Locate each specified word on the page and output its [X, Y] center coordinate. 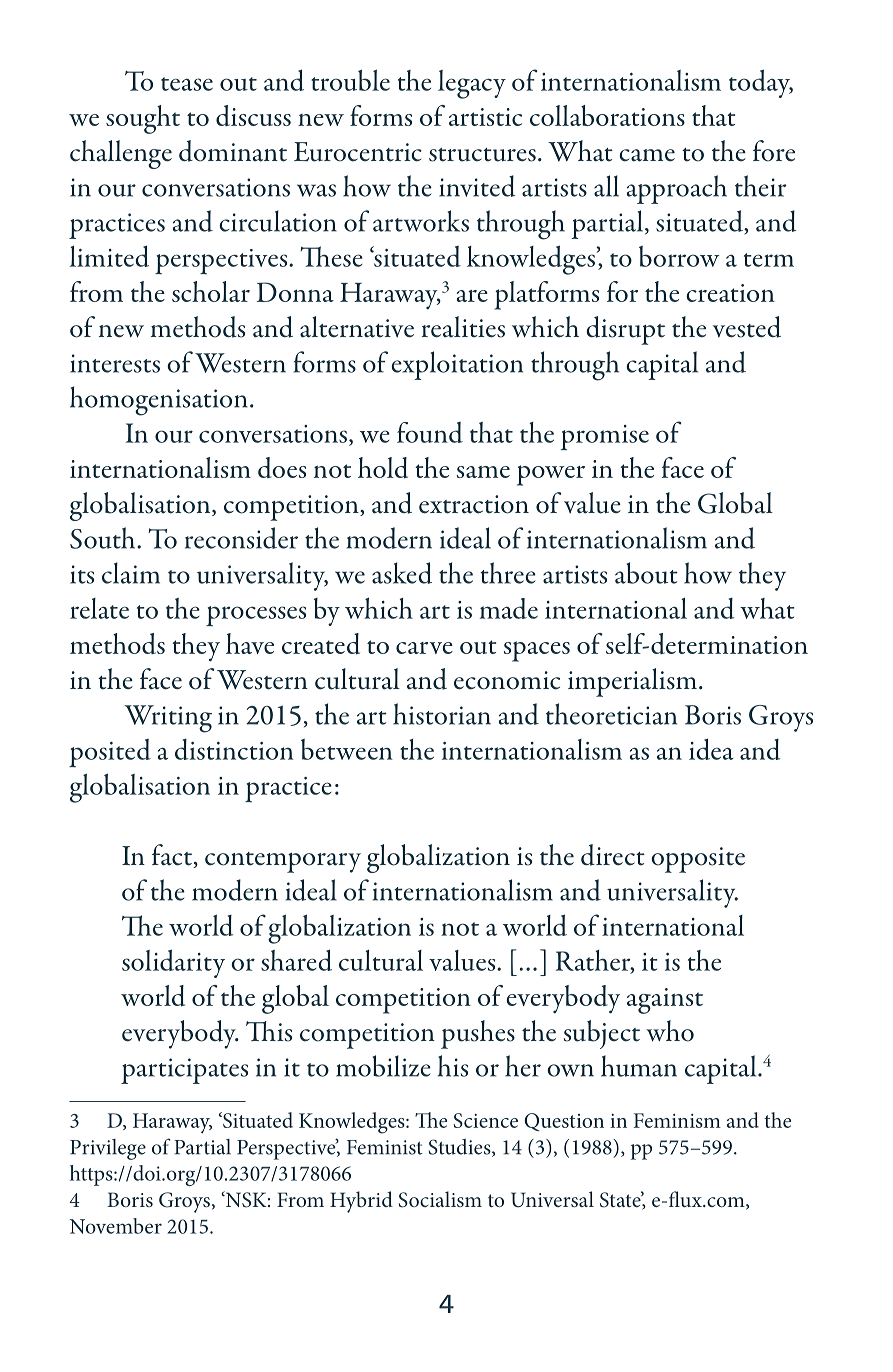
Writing [168, 719]
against [665, 1001]
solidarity [173, 963]
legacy [472, 84]
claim [131, 573]
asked [402, 573]
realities [463, 327]
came [647, 155]
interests [115, 363]
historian [442, 714]
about [646, 573]
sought [143, 119]
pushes [478, 1034]
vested [747, 327]
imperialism [632, 682]
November [116, 1226]
